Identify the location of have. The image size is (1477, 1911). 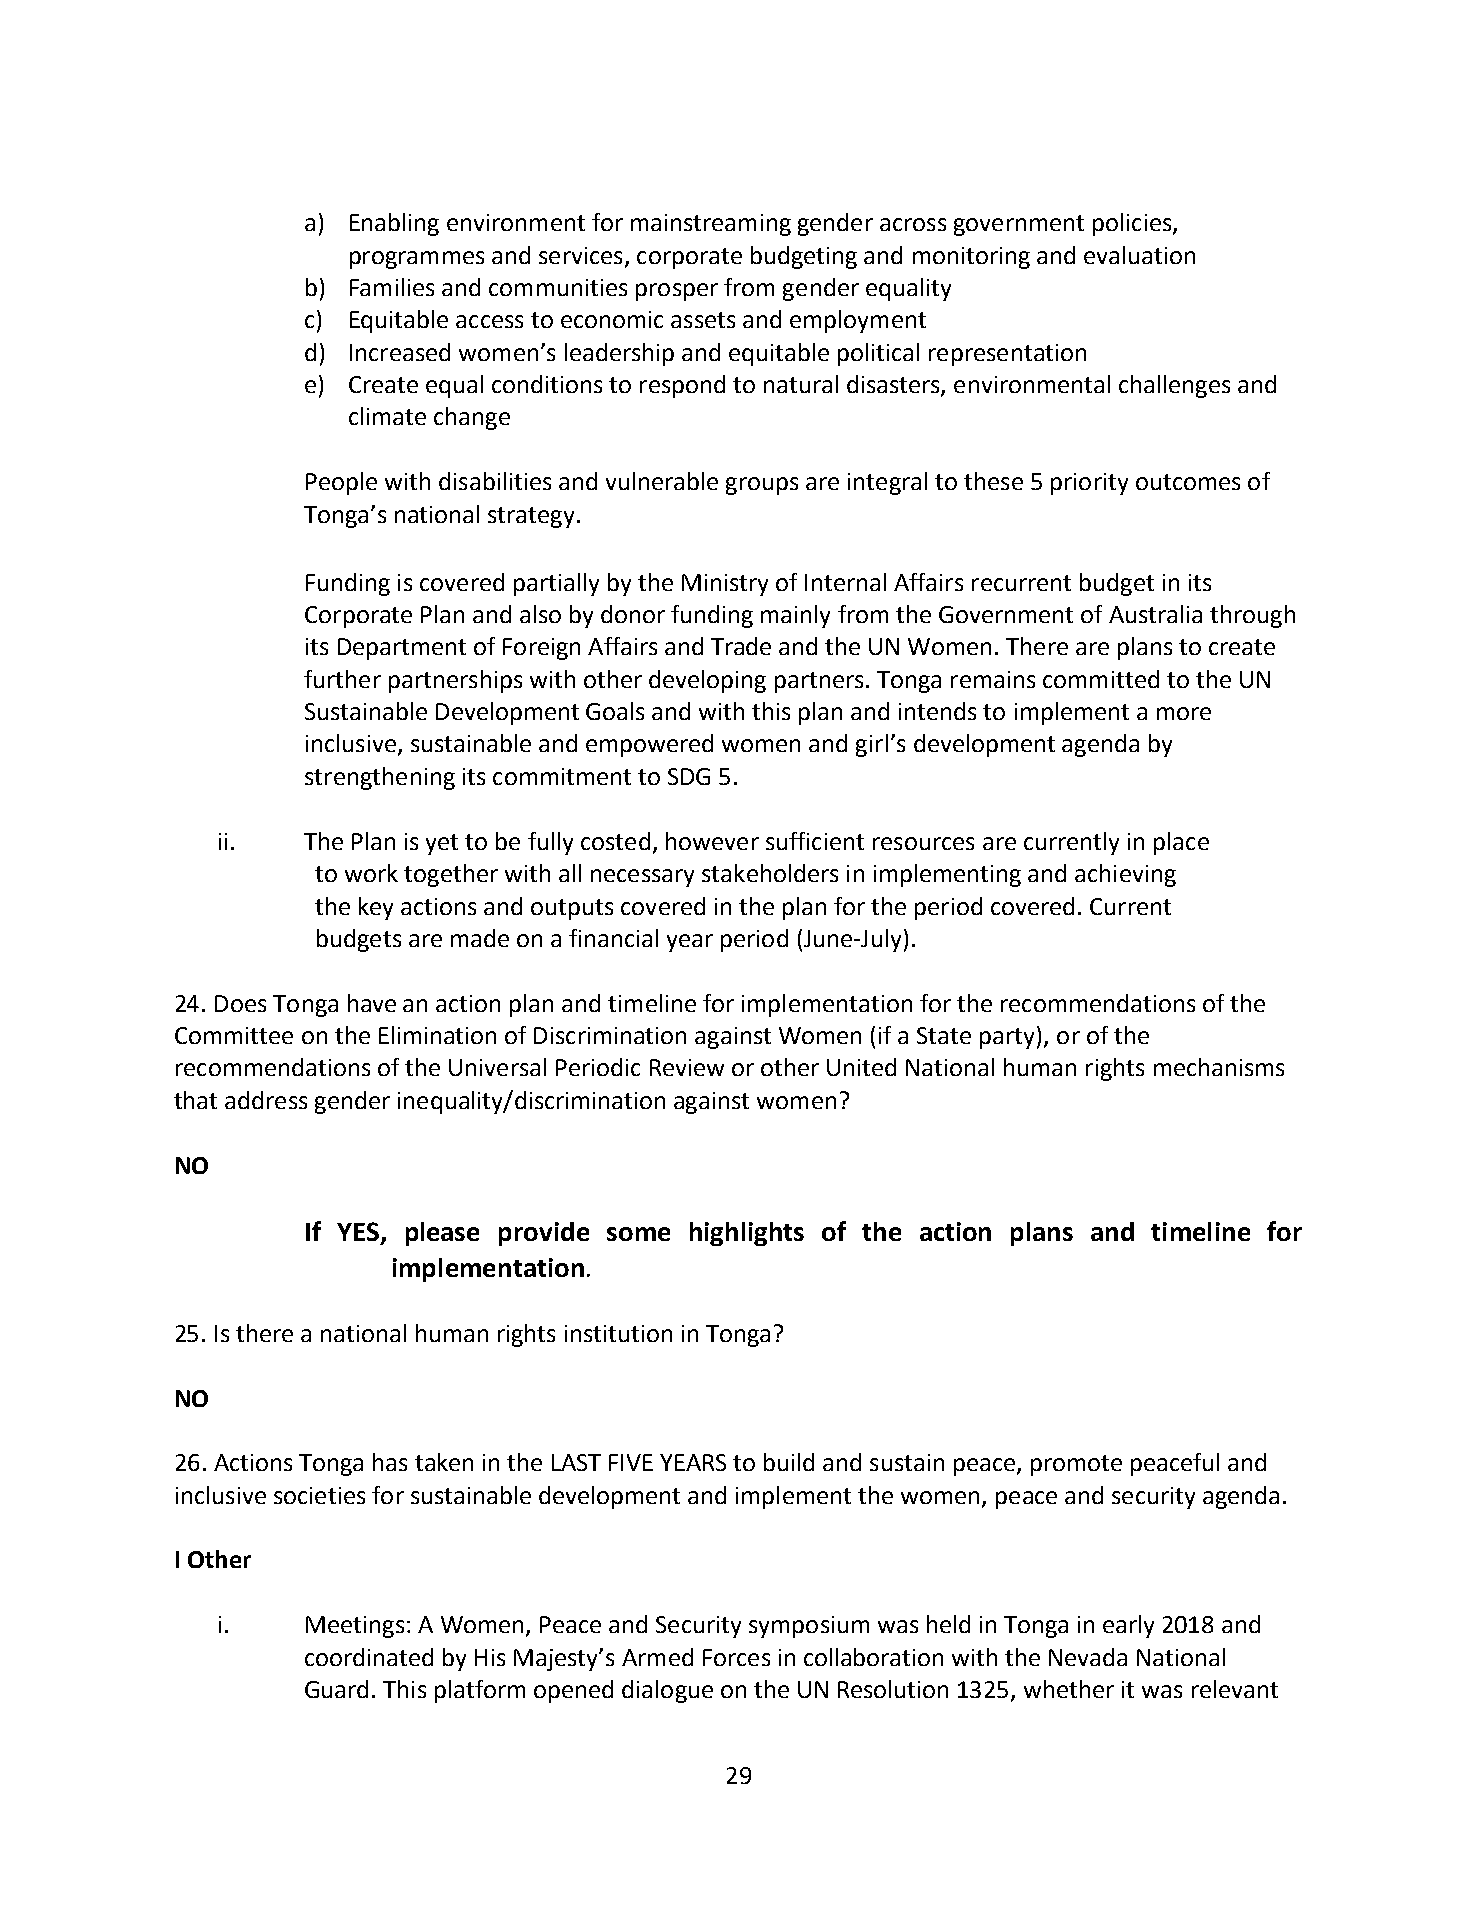
(372, 1003).
